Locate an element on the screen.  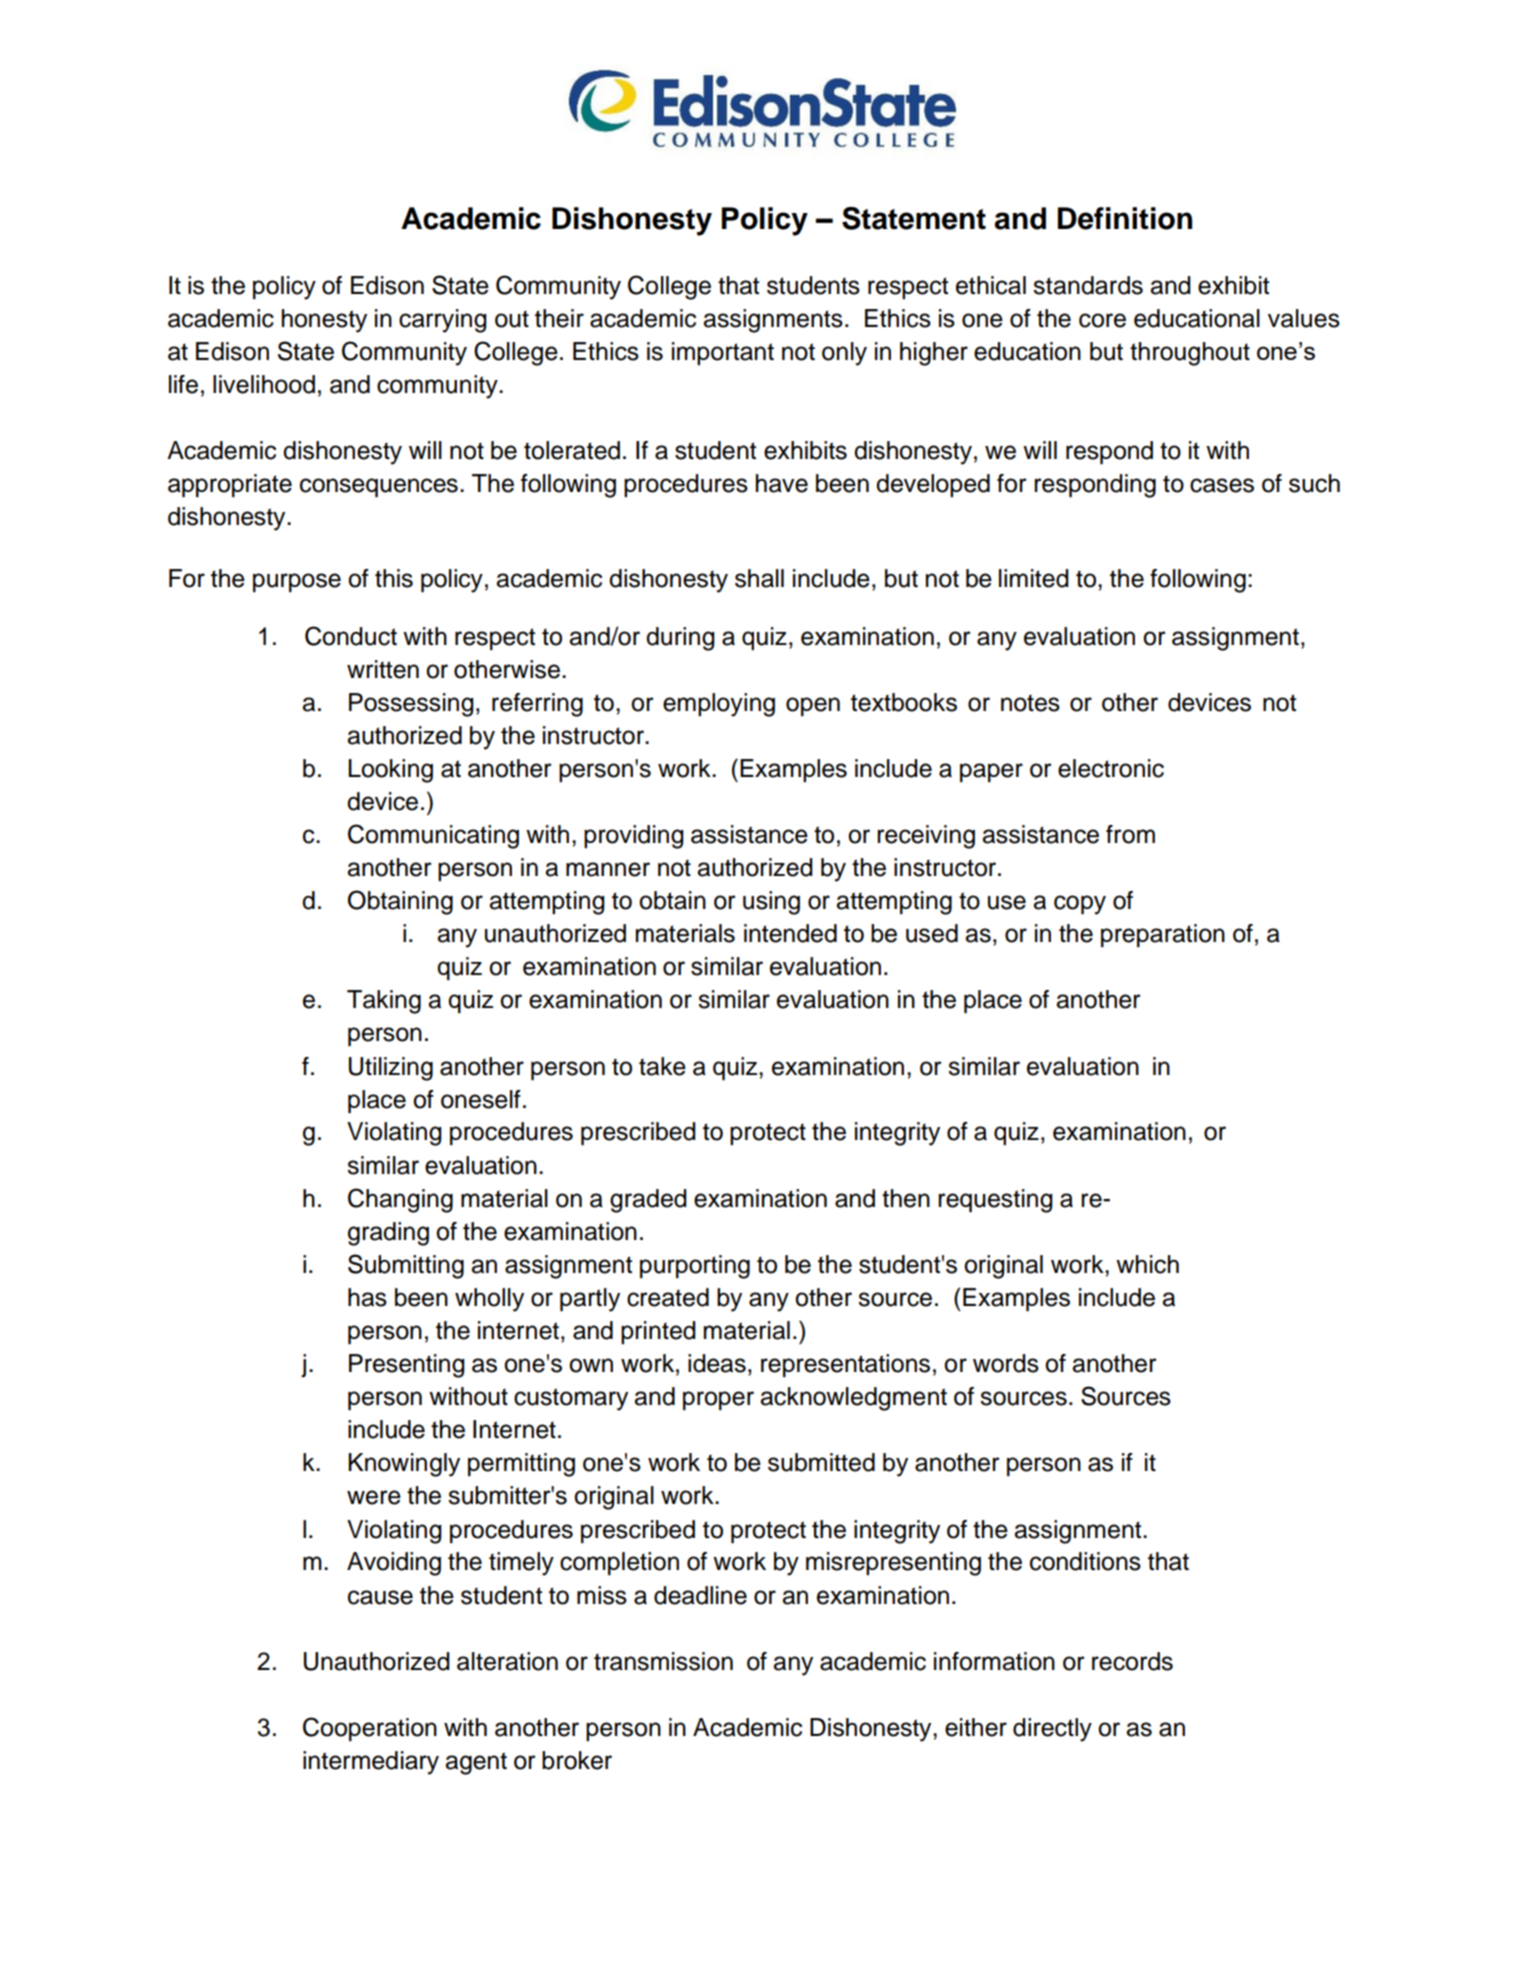
records is located at coordinates (1132, 1661).
